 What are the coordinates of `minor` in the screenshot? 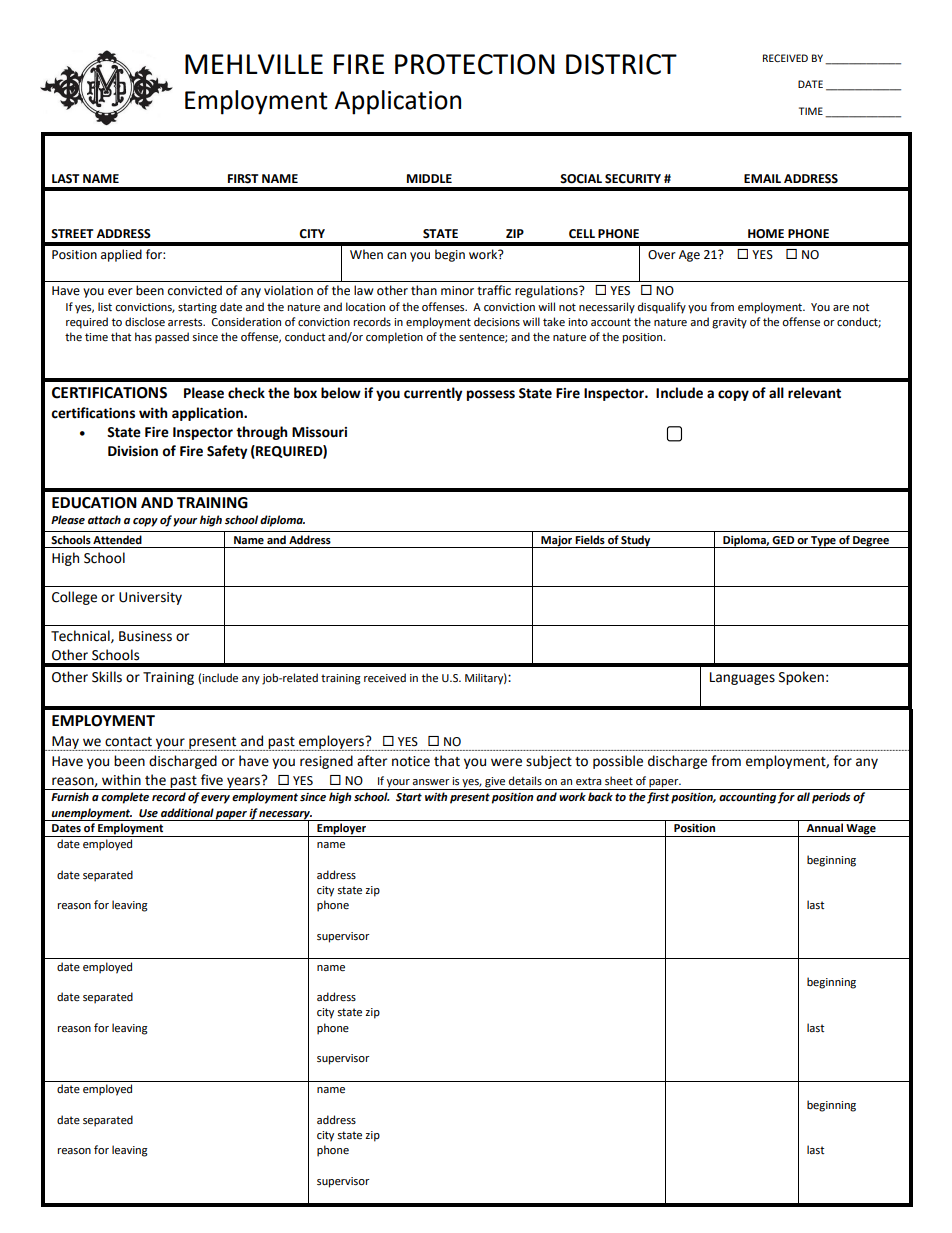 It's located at (457, 291).
